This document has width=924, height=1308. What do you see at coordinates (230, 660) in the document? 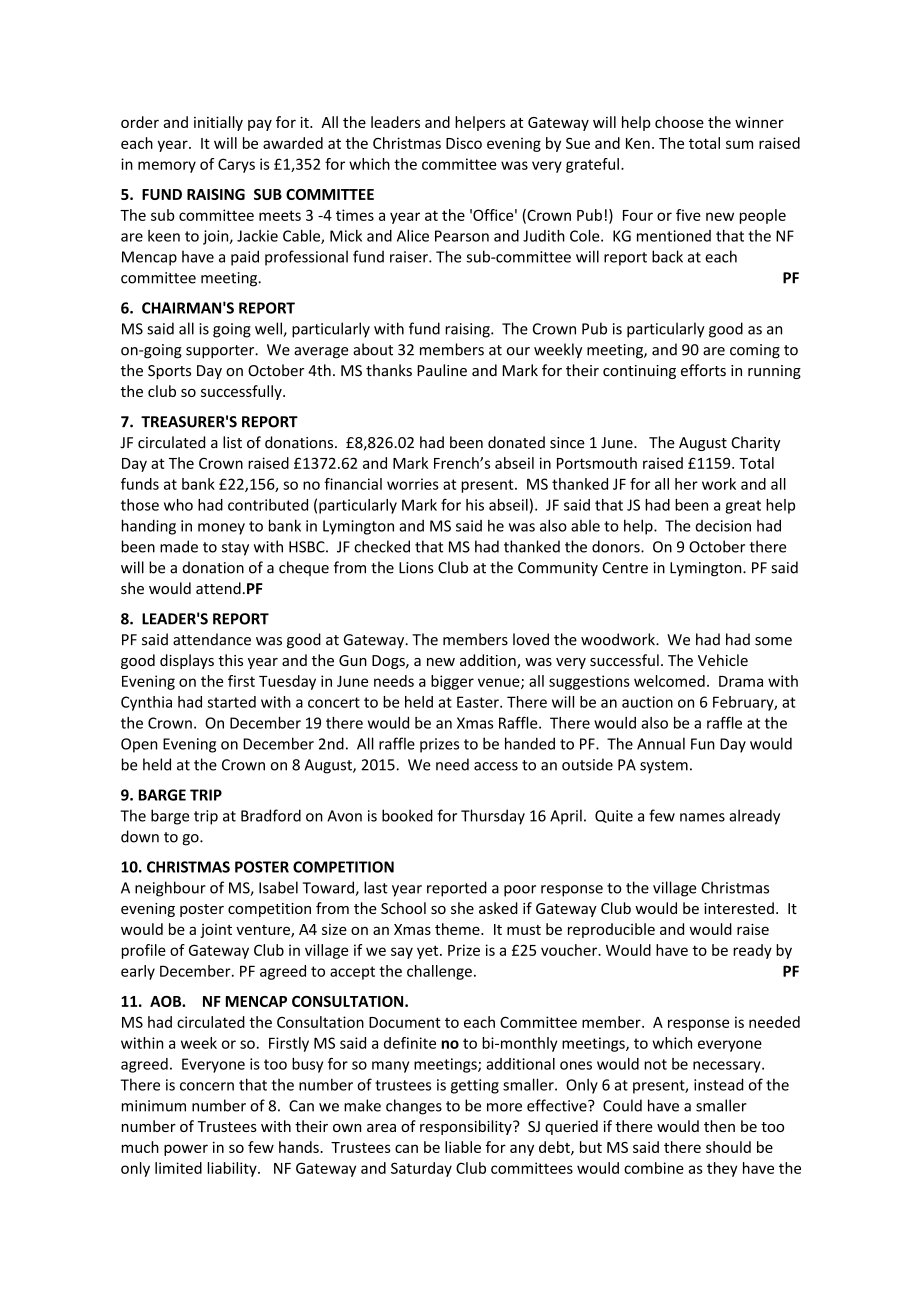
I see `this` at bounding box center [230, 660].
